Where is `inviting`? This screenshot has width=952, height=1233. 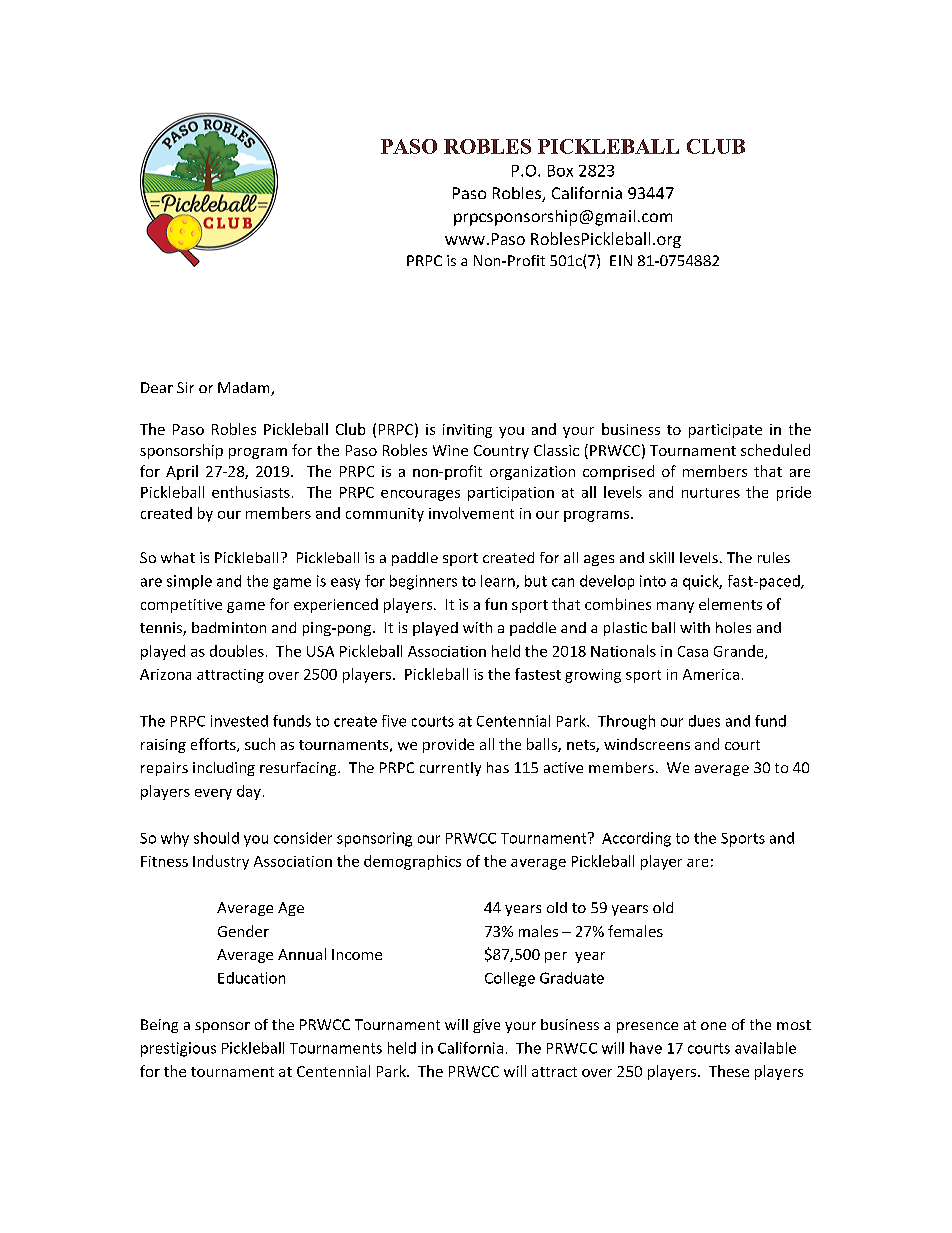
inviting is located at coordinates (467, 431).
